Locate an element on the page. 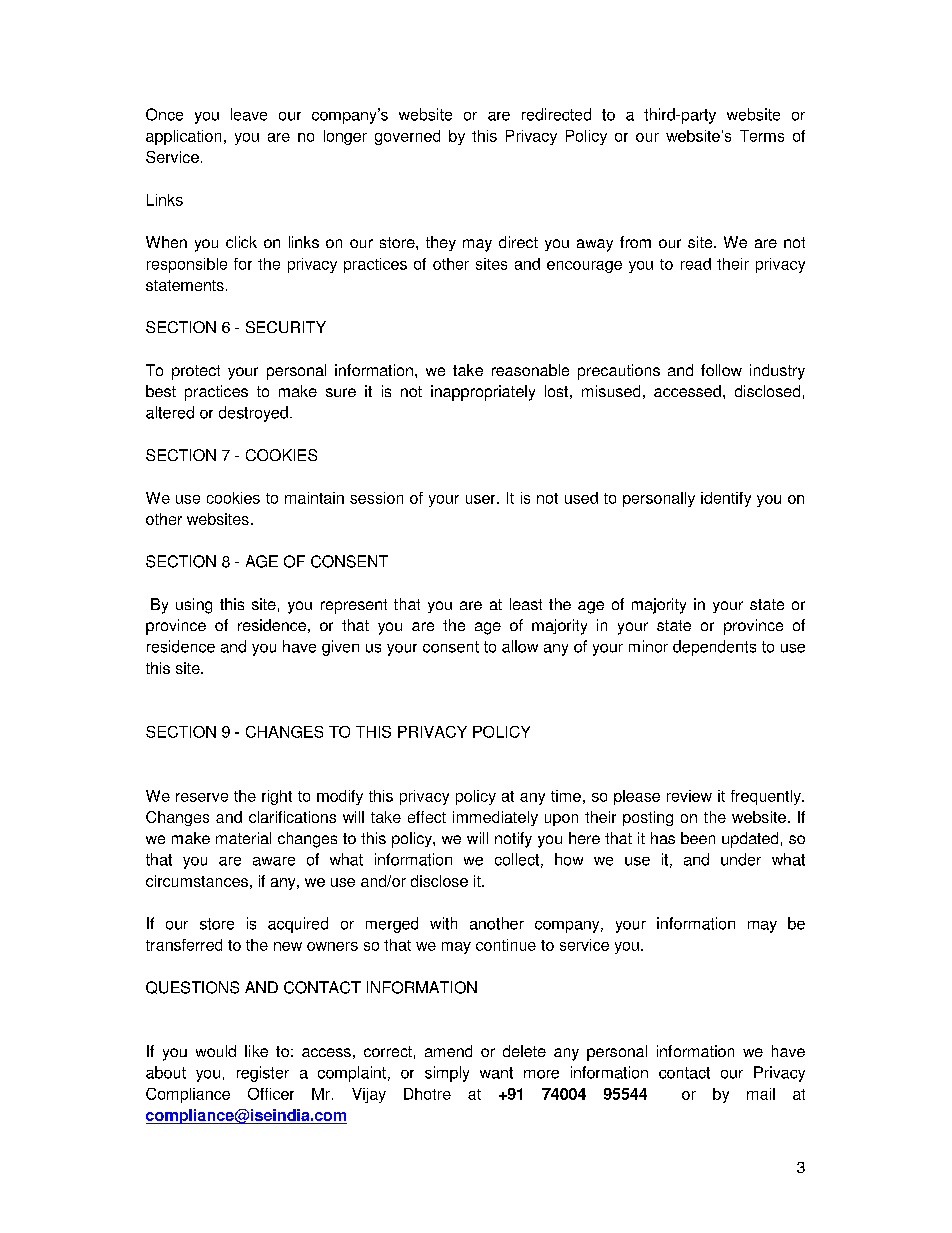 This image has width=952, height=1233. mail is located at coordinates (761, 1094).
